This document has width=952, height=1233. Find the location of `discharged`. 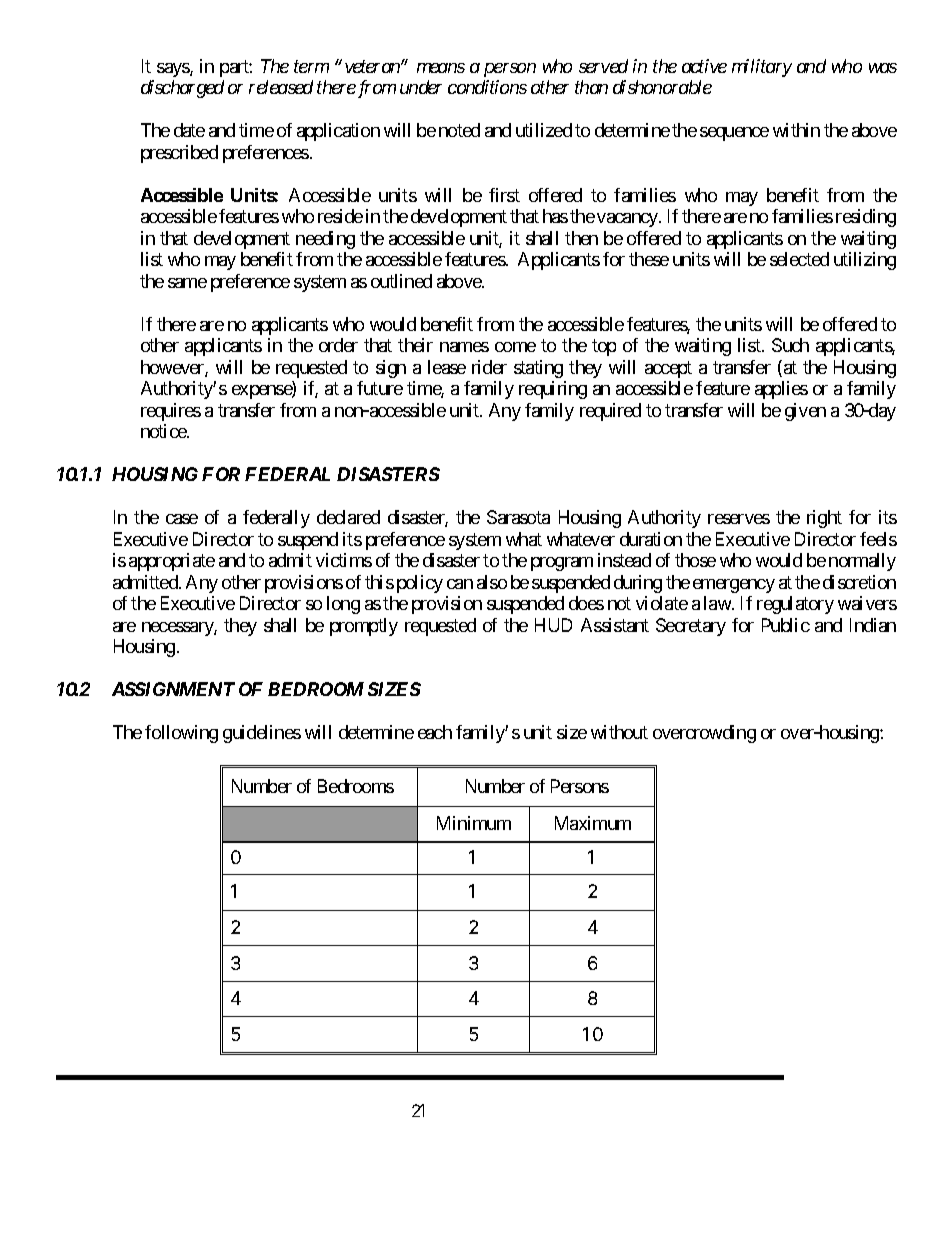

discharged is located at coordinates (182, 89).
